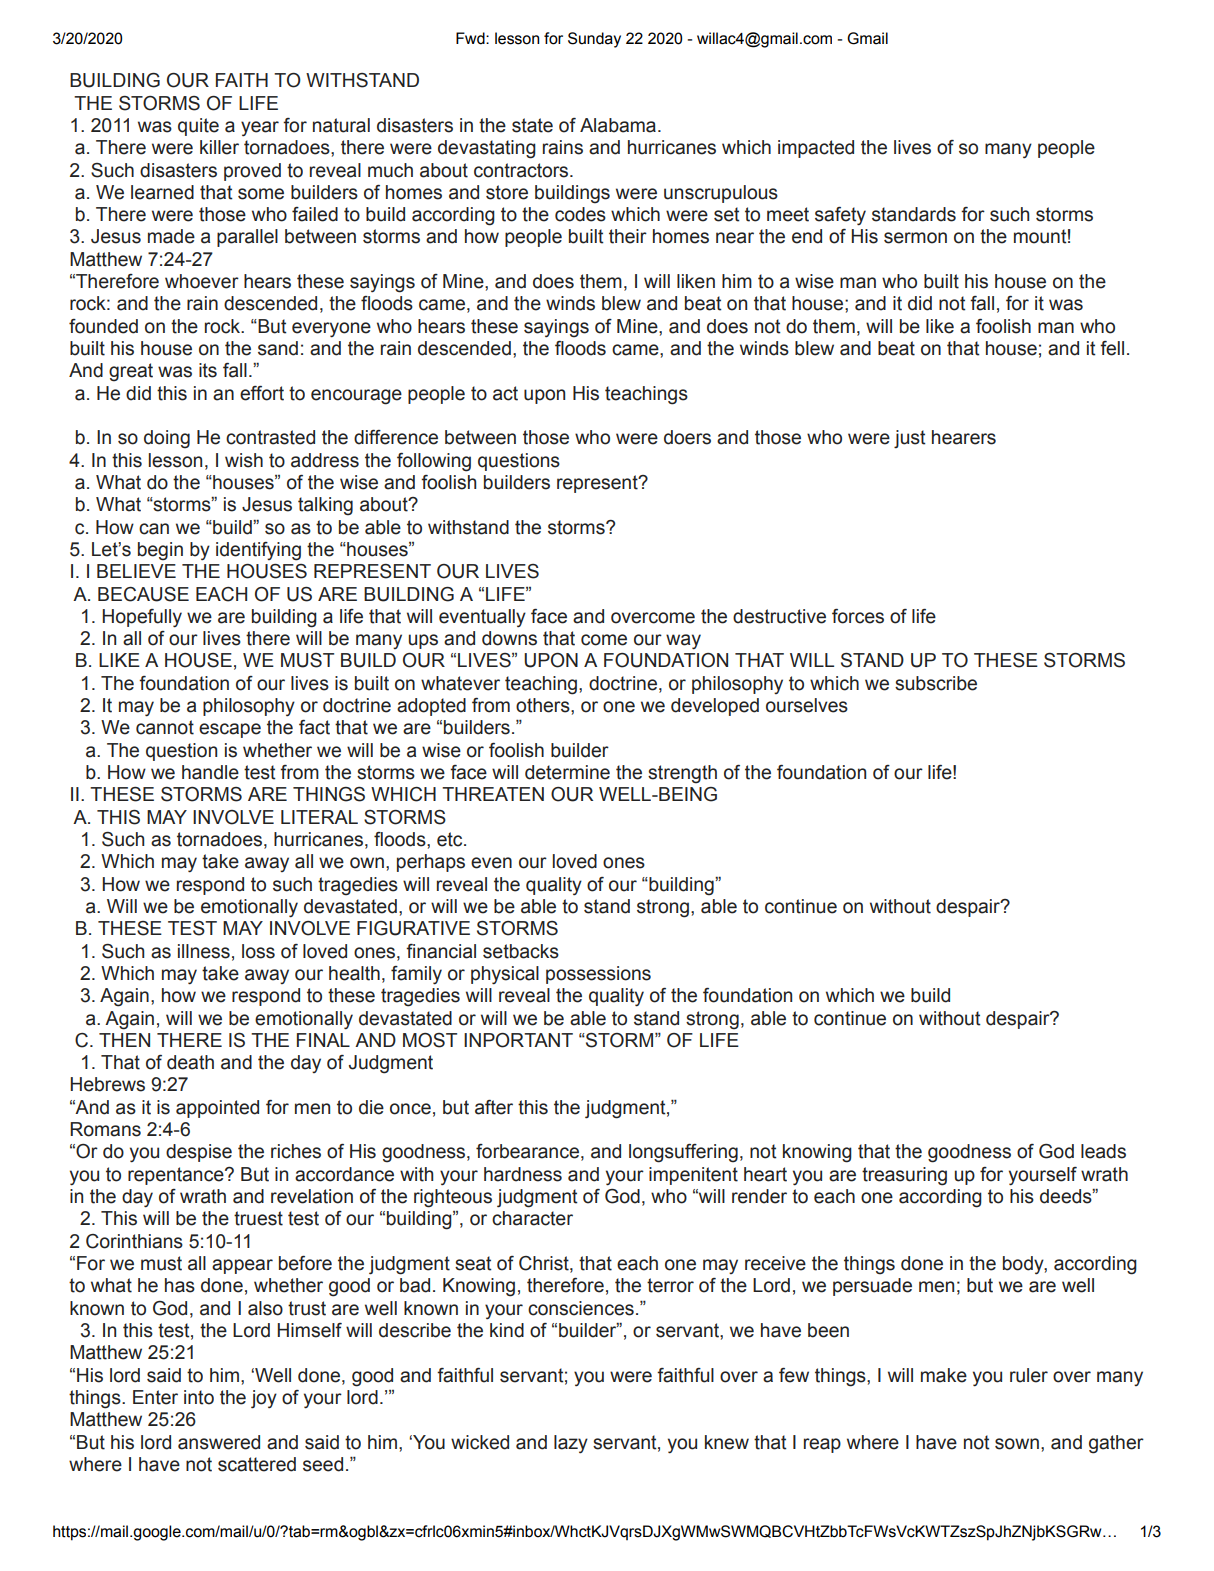 Image resolution: width=1214 pixels, height=1571 pixels. Describe the element at coordinates (807, 705) in the document. I see `ourselves` at that location.
